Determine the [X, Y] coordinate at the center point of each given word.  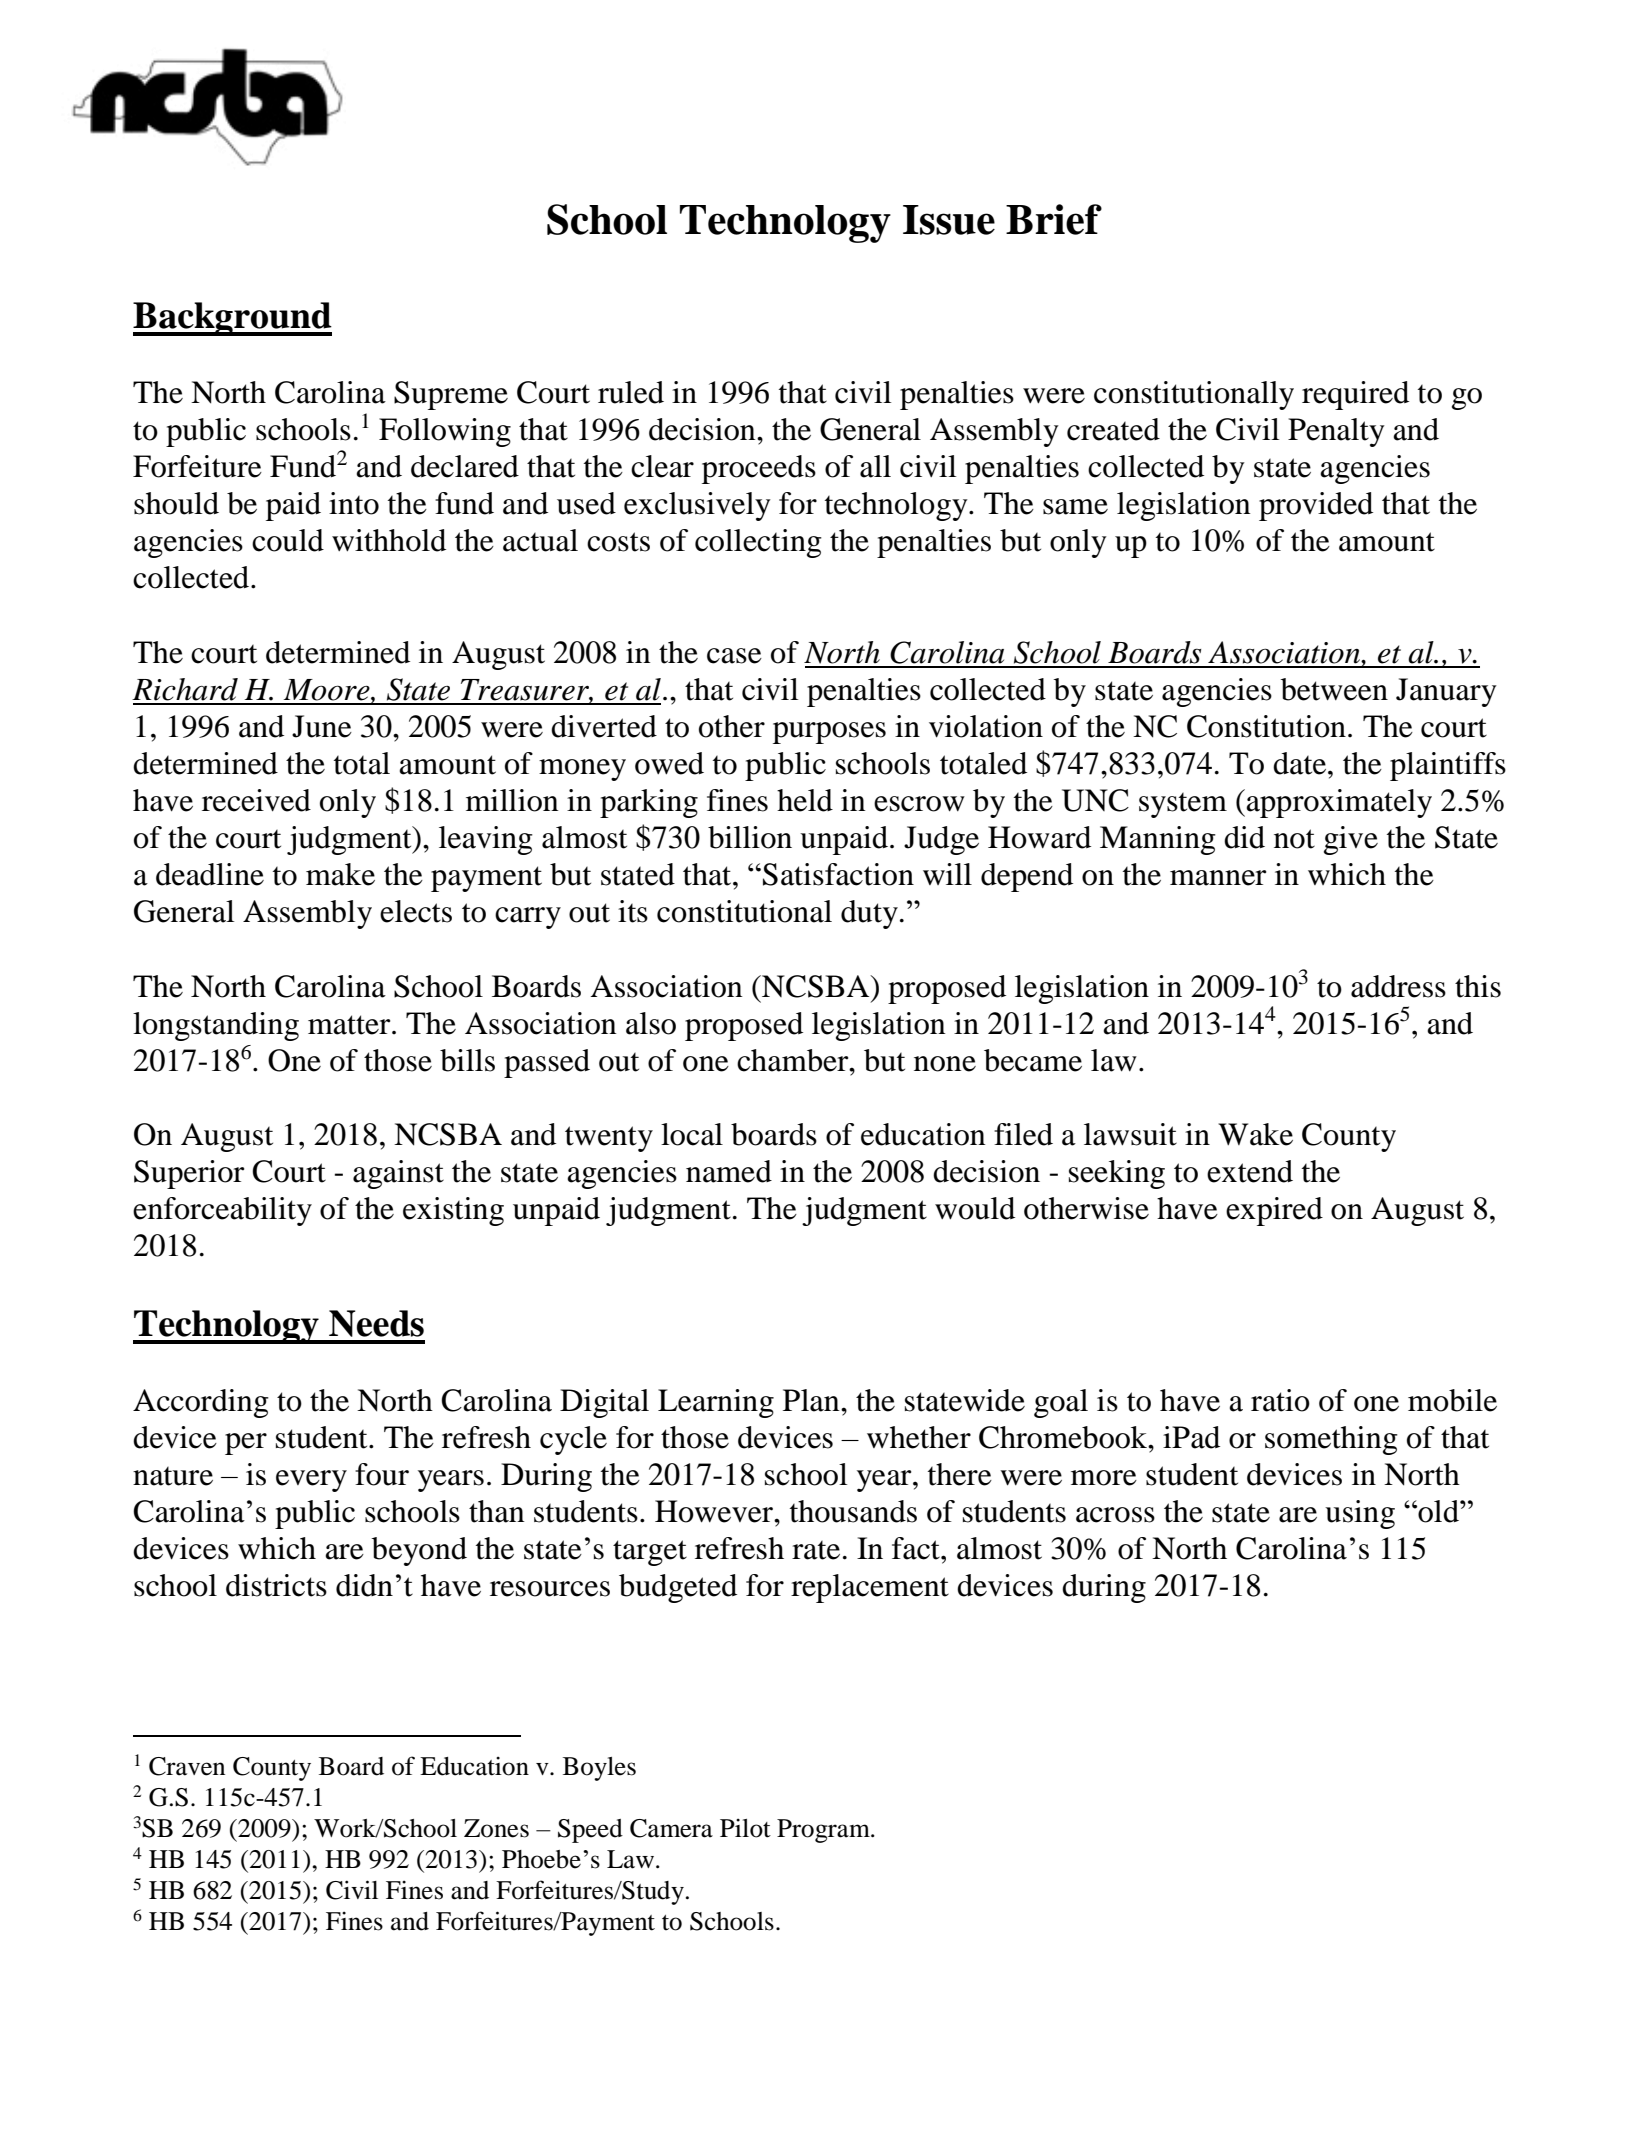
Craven [187, 1766]
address [1398, 986]
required [1355, 395]
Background [232, 319]
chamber [794, 1060]
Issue [949, 220]
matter [350, 1025]
